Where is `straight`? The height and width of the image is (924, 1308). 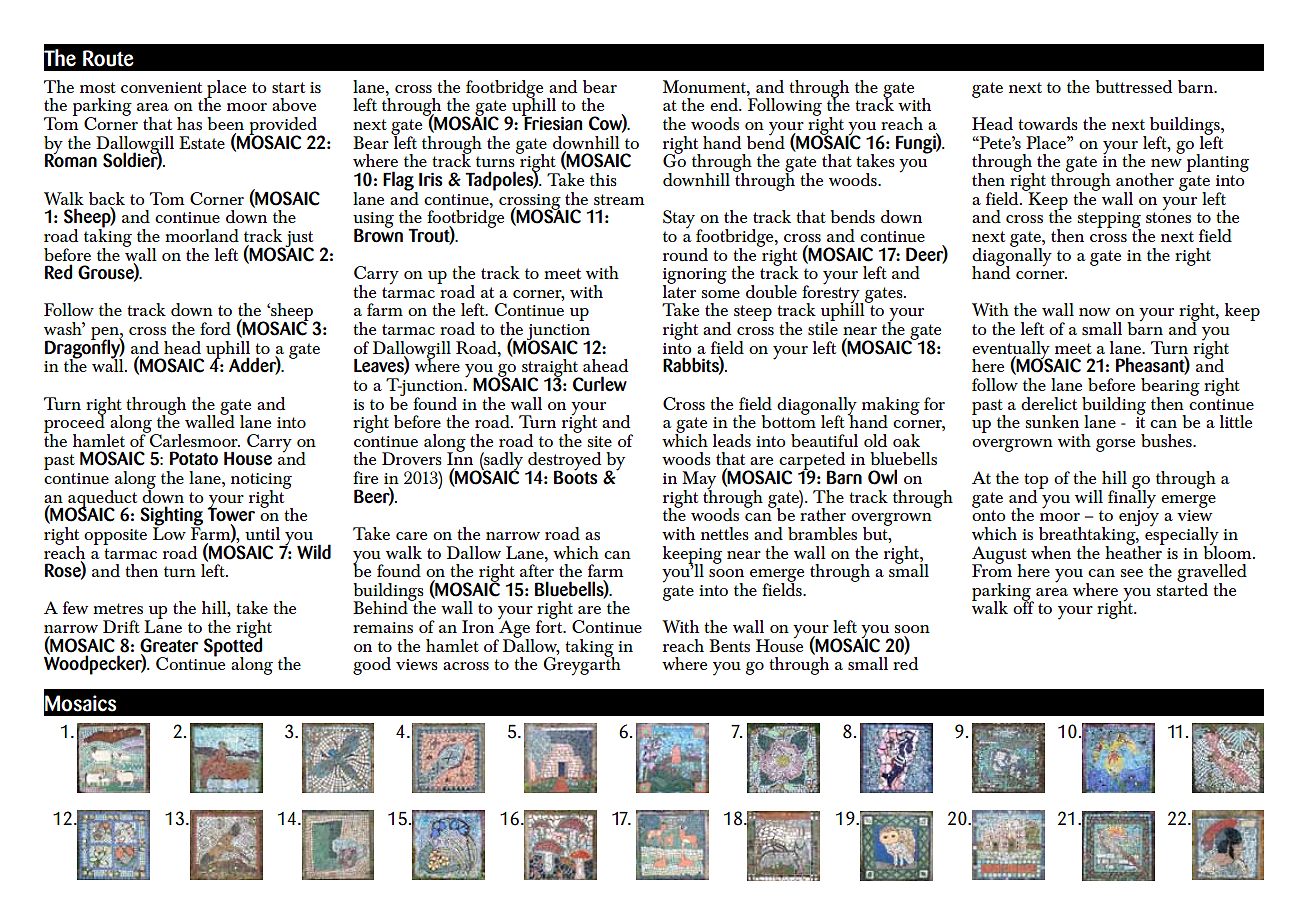 straight is located at coordinates (551, 369).
